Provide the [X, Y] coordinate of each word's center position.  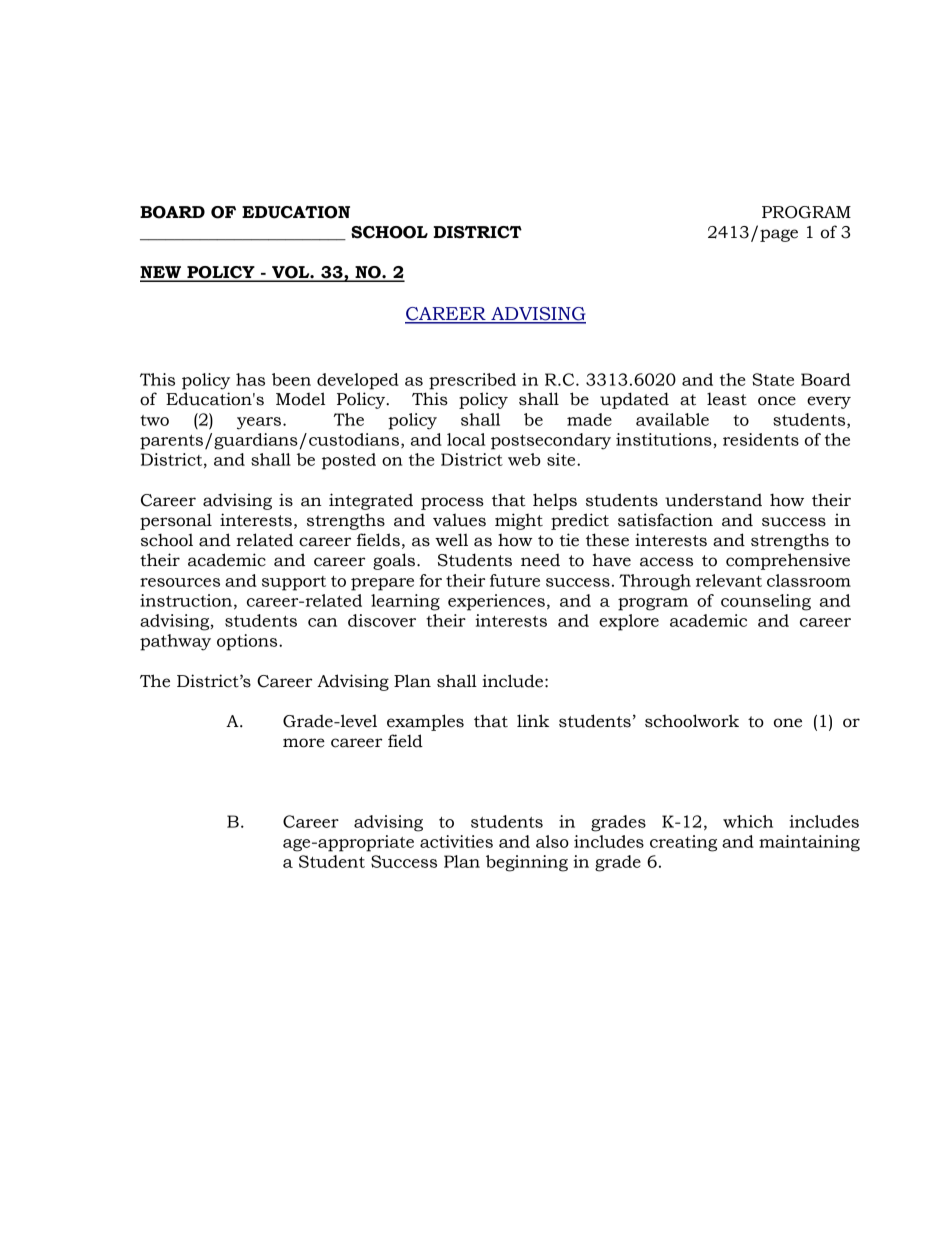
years [260, 423]
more [304, 743]
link [533, 720]
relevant [729, 580]
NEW [162, 273]
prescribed [472, 381]
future [515, 580]
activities [456, 841]
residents [761, 439]
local [466, 439]
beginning [527, 863]
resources [180, 582]
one [788, 723]
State [773, 379]
